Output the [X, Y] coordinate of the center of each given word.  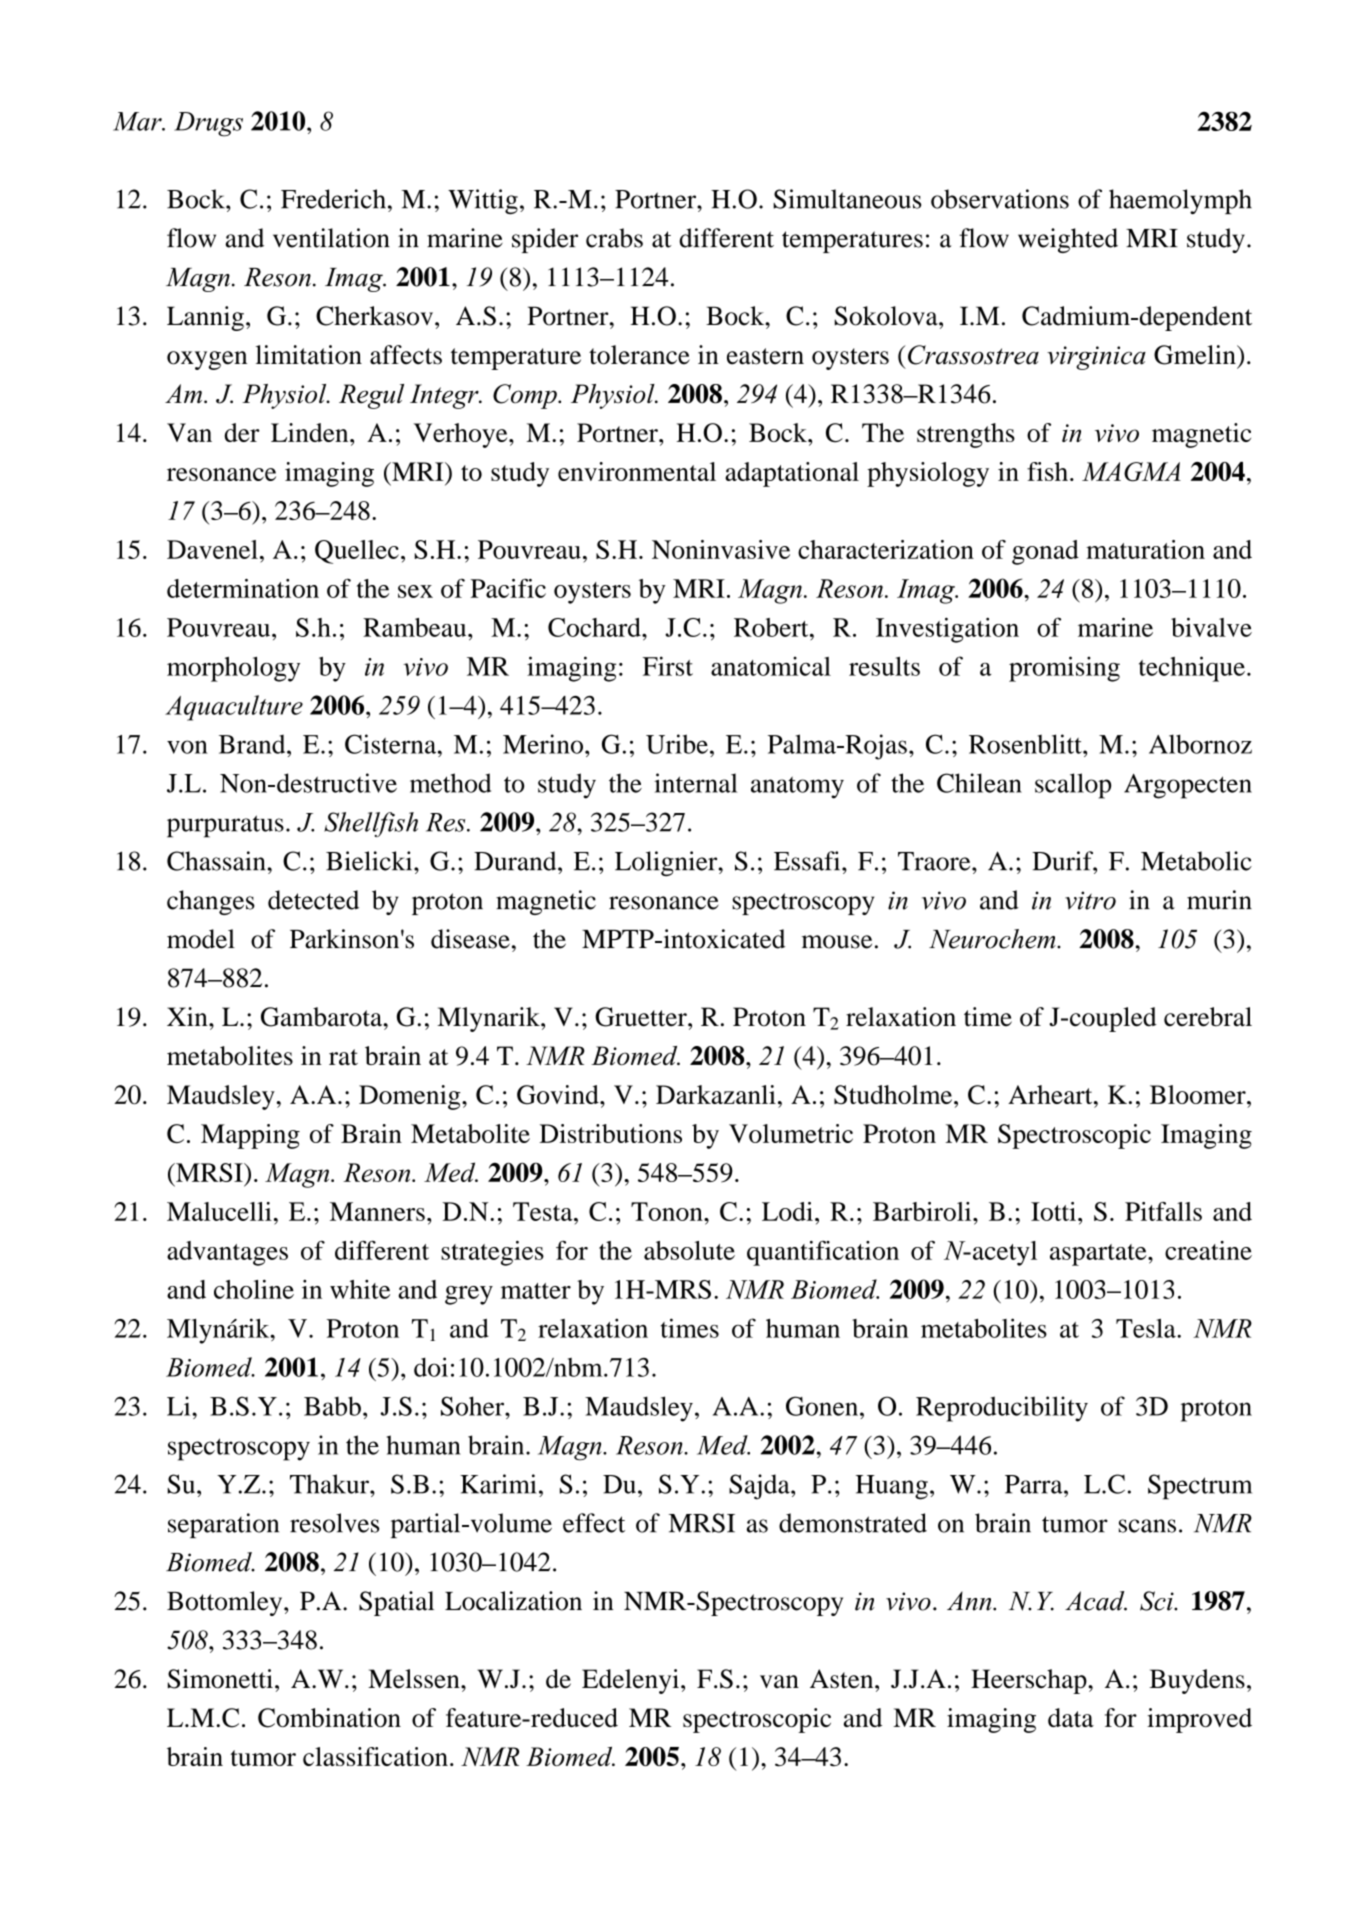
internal [695, 783]
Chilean [979, 783]
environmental [637, 471]
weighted [1068, 240]
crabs [614, 238]
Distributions [610, 1133]
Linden [311, 432]
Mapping [250, 1136]
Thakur [330, 1484]
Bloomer [1199, 1094]
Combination [329, 1718]
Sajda [760, 1487]
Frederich [333, 199]
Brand [253, 744]
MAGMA [1131, 472]
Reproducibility [1002, 1409]
